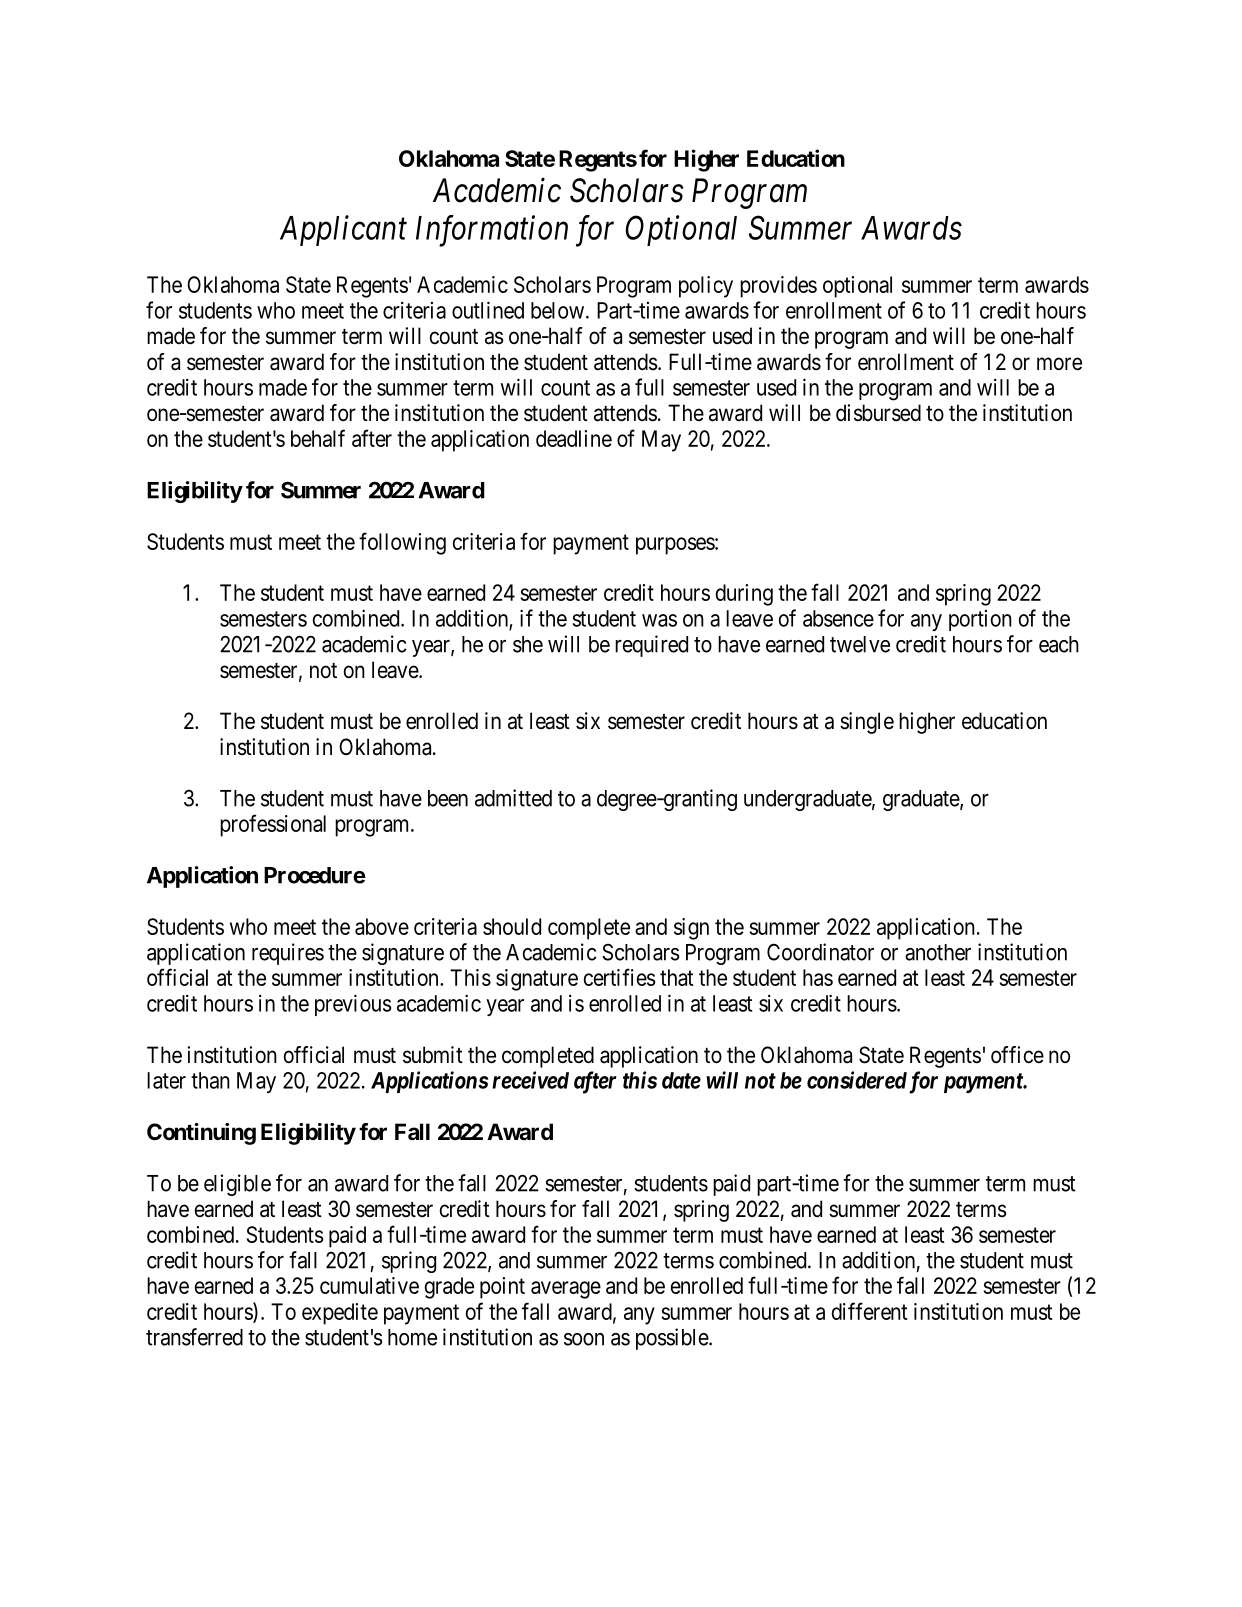  Describe the element at coordinates (343, 230) in the page. I see `Applicant` at that location.
